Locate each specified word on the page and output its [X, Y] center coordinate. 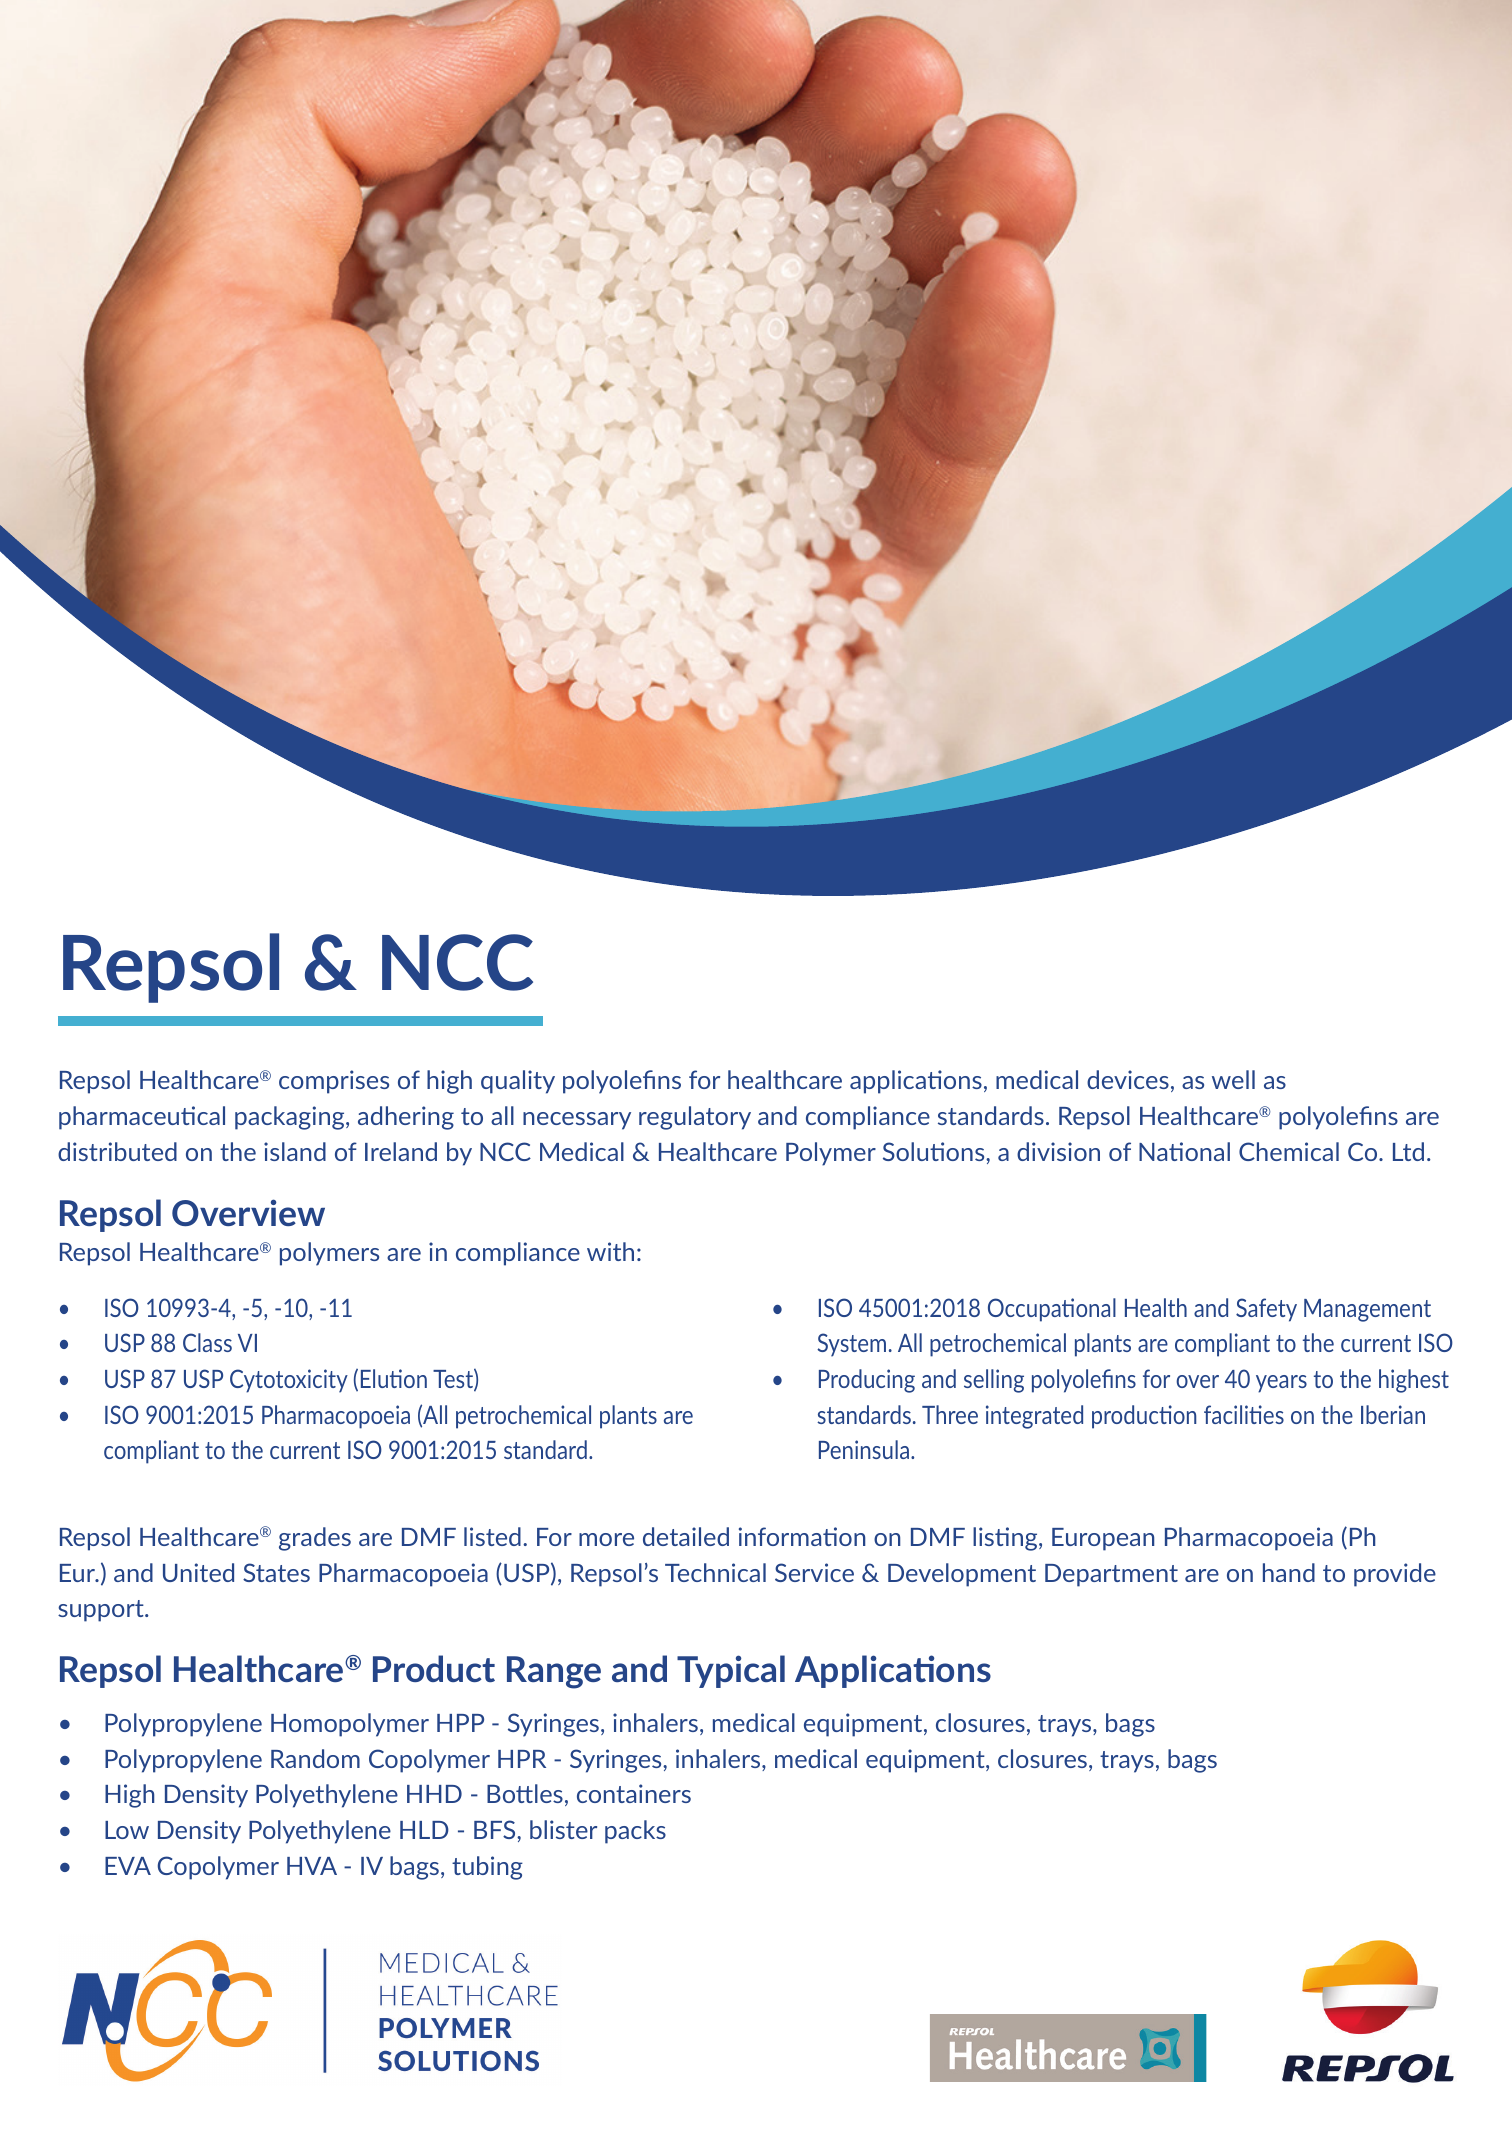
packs [635, 1832]
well [1233, 1079]
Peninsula [864, 1449]
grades [315, 1539]
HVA [312, 1866]
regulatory [695, 1118]
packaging [291, 1118]
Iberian [1393, 1414]
